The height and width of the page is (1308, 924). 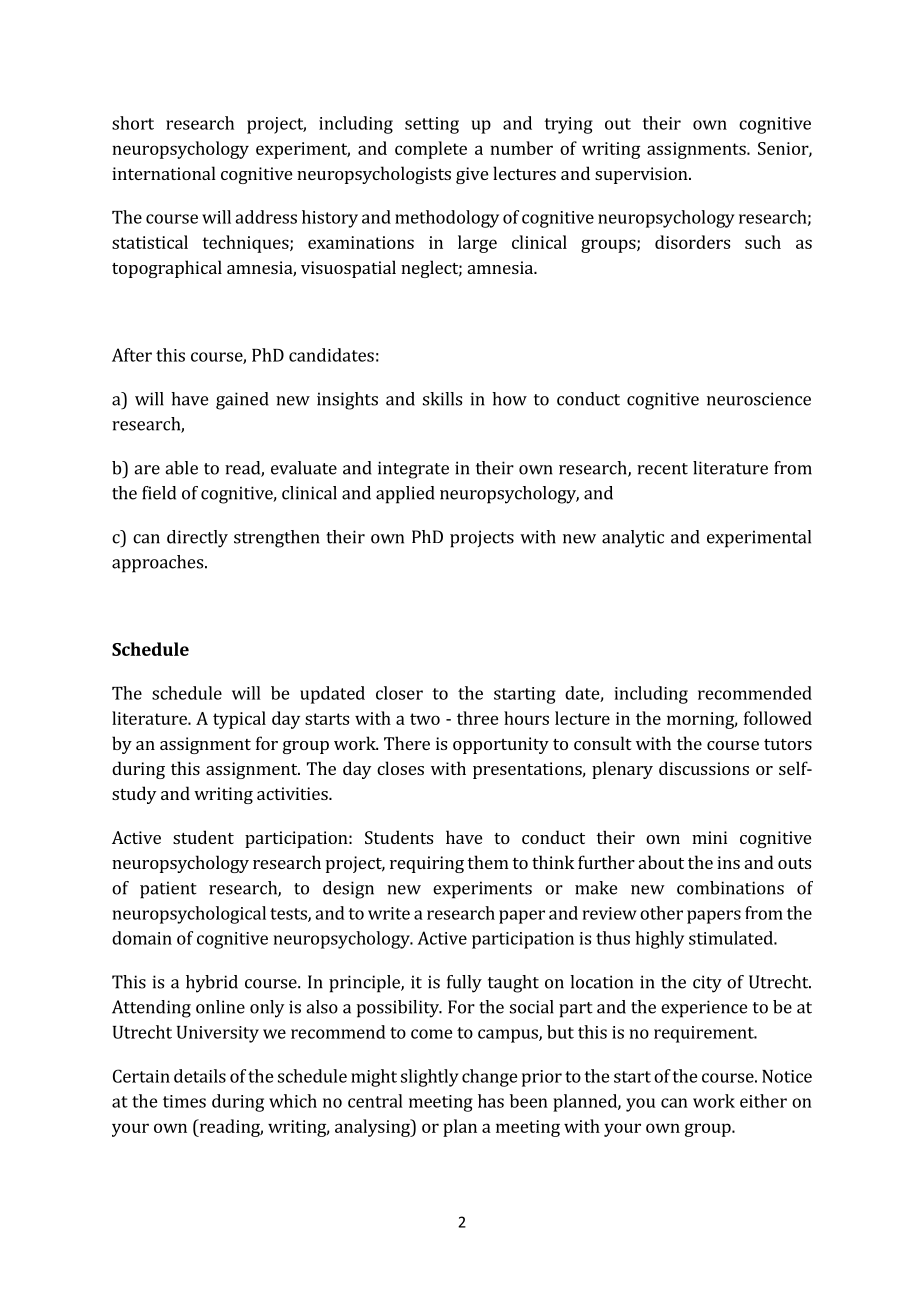 What do you see at coordinates (293, 793) in the page?
I see `activities` at bounding box center [293, 793].
